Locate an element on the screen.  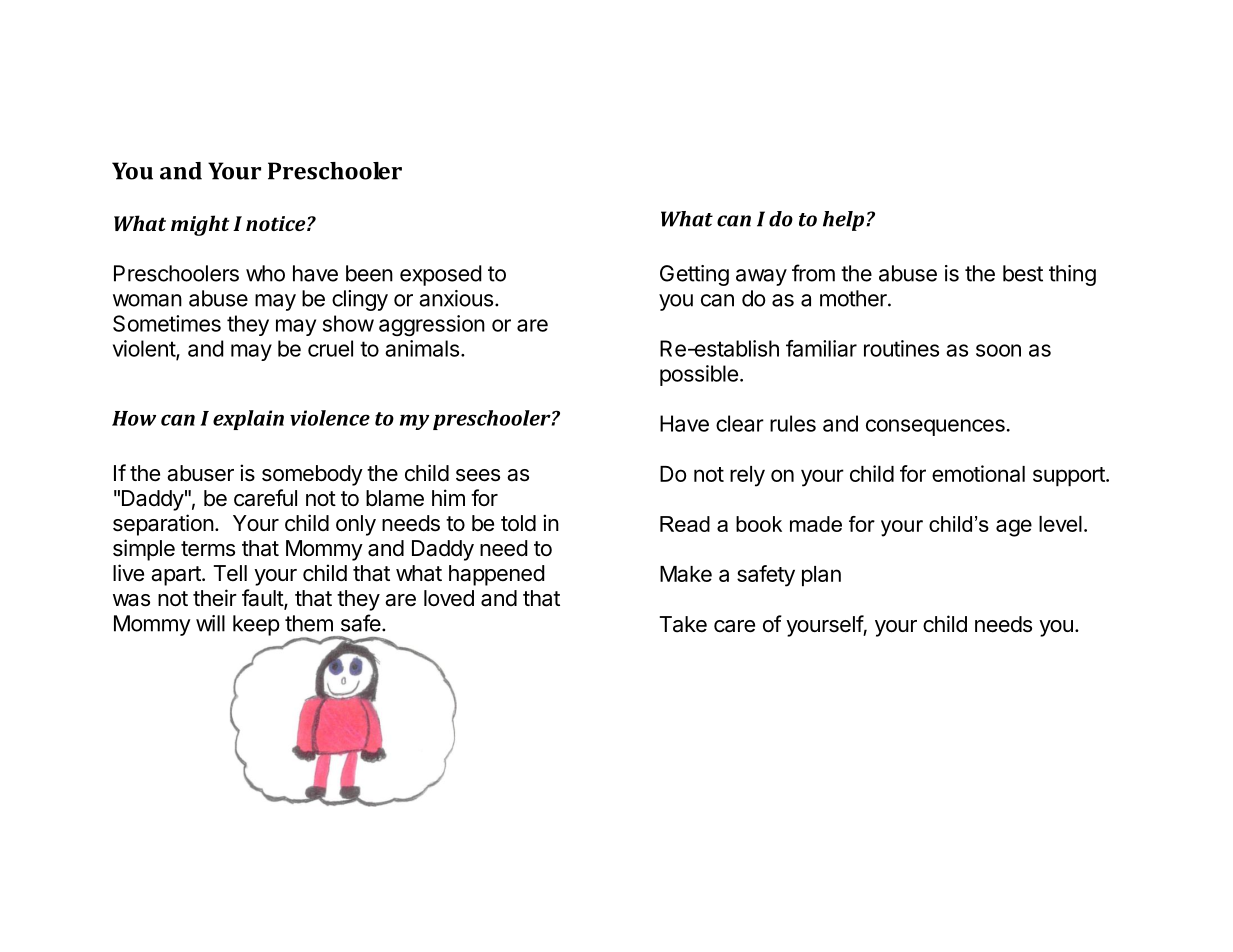
soon is located at coordinates (998, 350).
